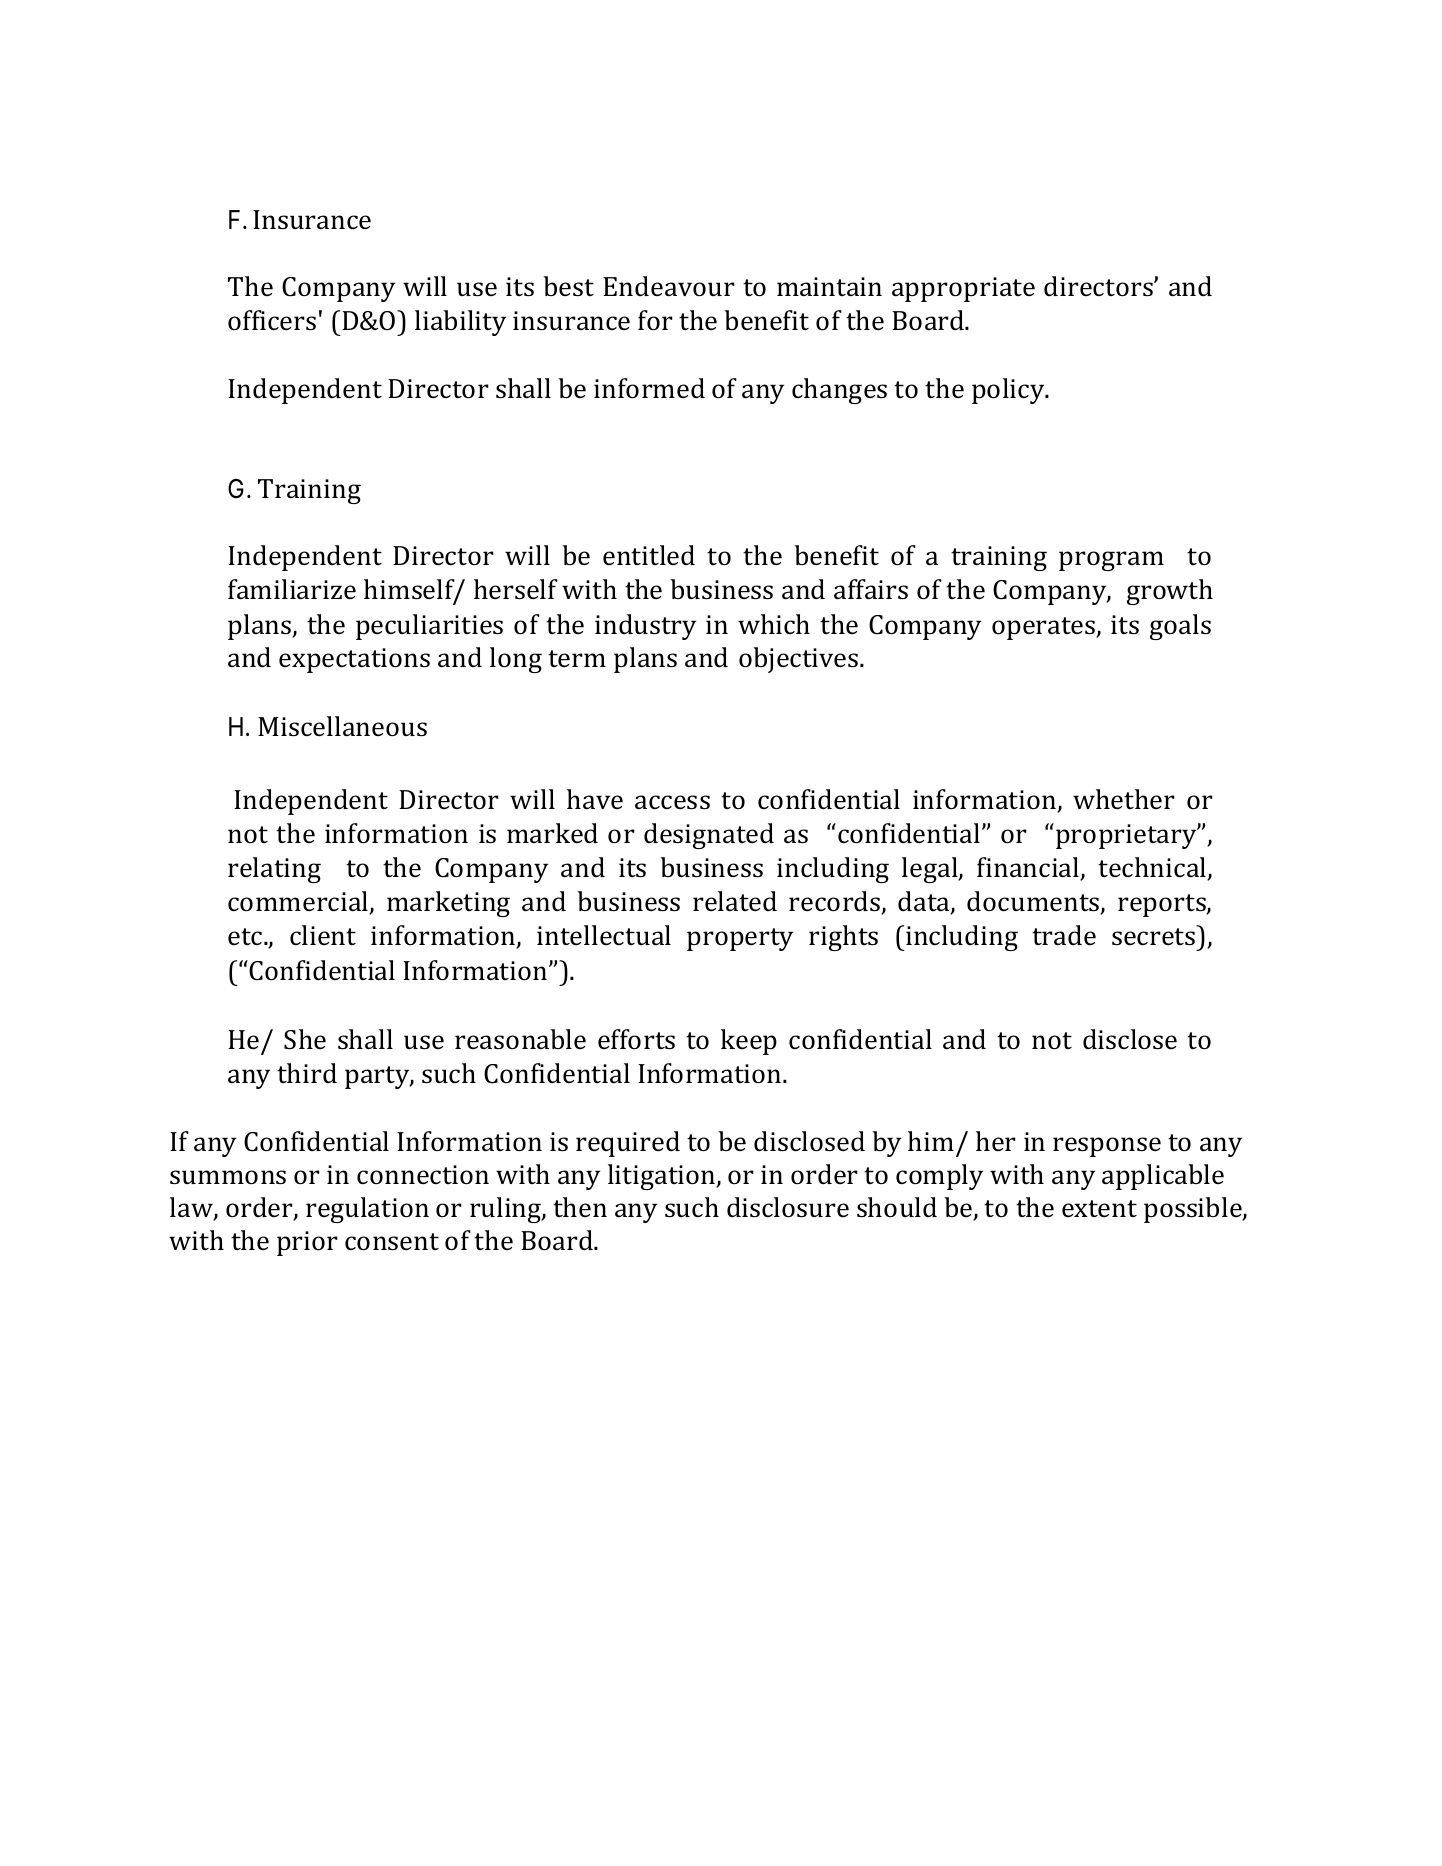 This page has width=1442, height=1866. What do you see at coordinates (292, 589) in the page?
I see `familiarize` at bounding box center [292, 589].
